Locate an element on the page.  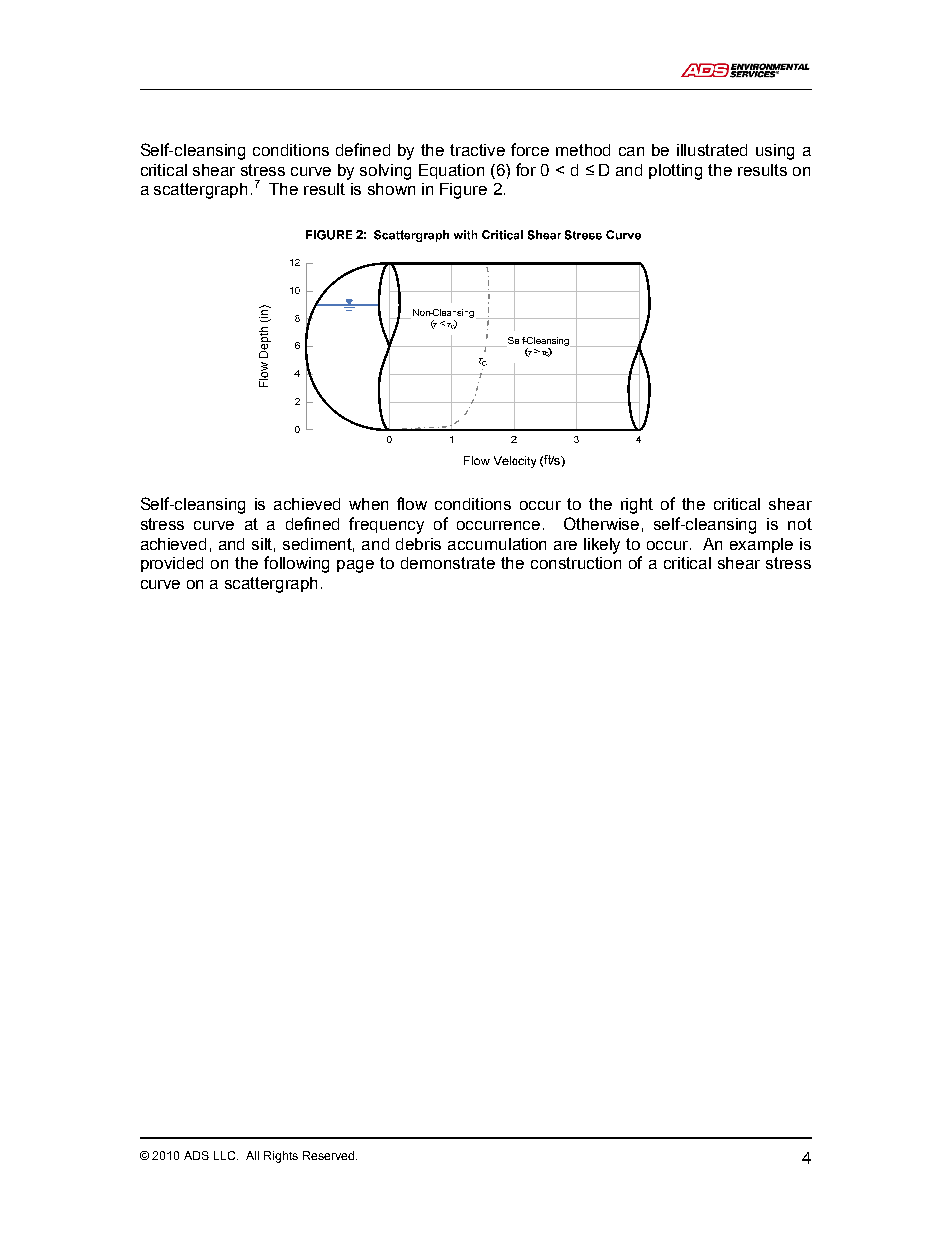
Reserved is located at coordinates (330, 1155).
